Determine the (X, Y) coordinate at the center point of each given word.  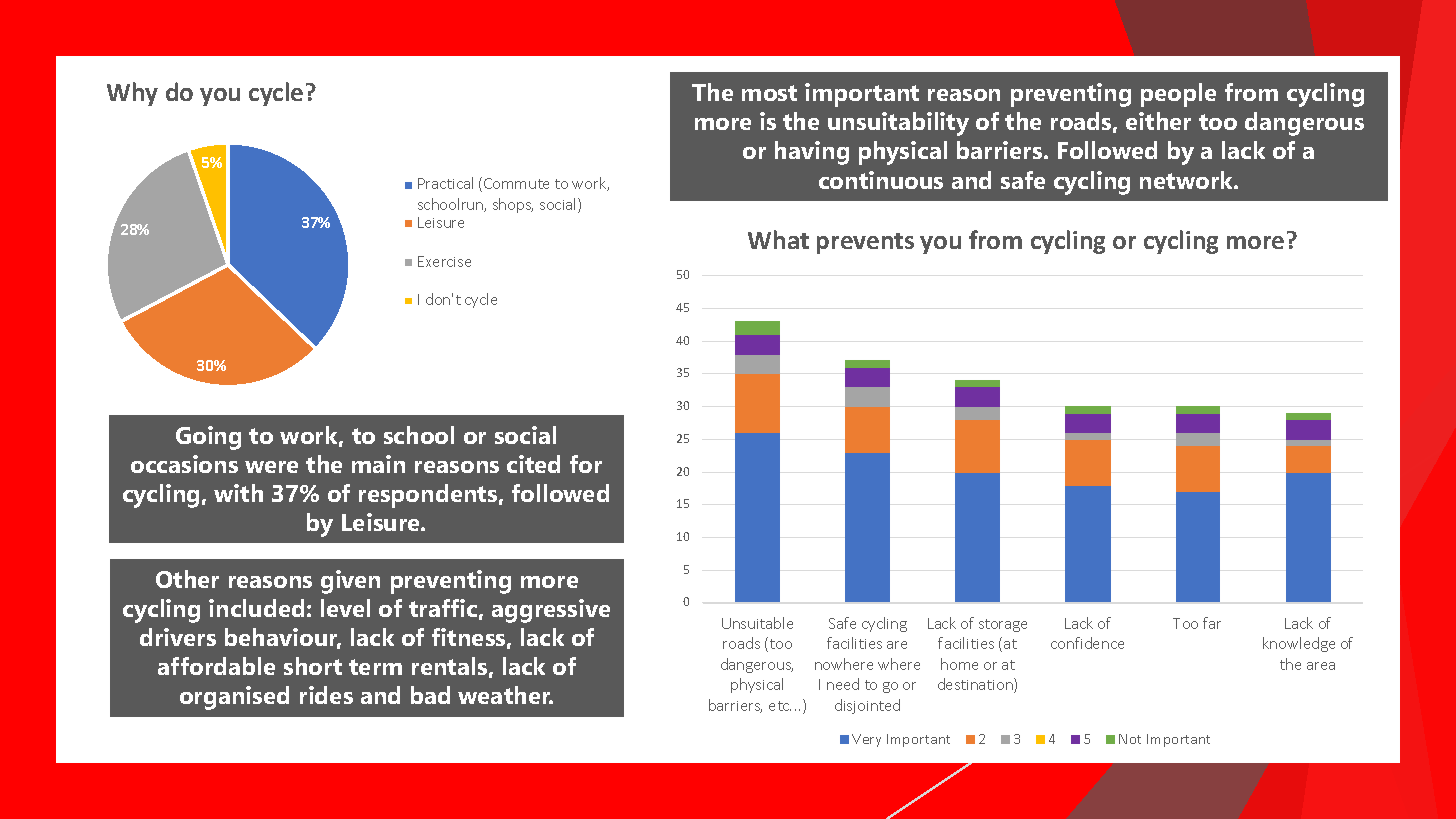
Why (132, 94)
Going (208, 438)
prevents (865, 243)
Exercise (444, 261)
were (271, 467)
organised (234, 698)
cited (533, 464)
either (1158, 121)
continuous (881, 180)
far (1212, 623)
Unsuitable (757, 623)
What (778, 239)
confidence (1087, 643)
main (378, 464)
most (769, 93)
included (256, 608)
